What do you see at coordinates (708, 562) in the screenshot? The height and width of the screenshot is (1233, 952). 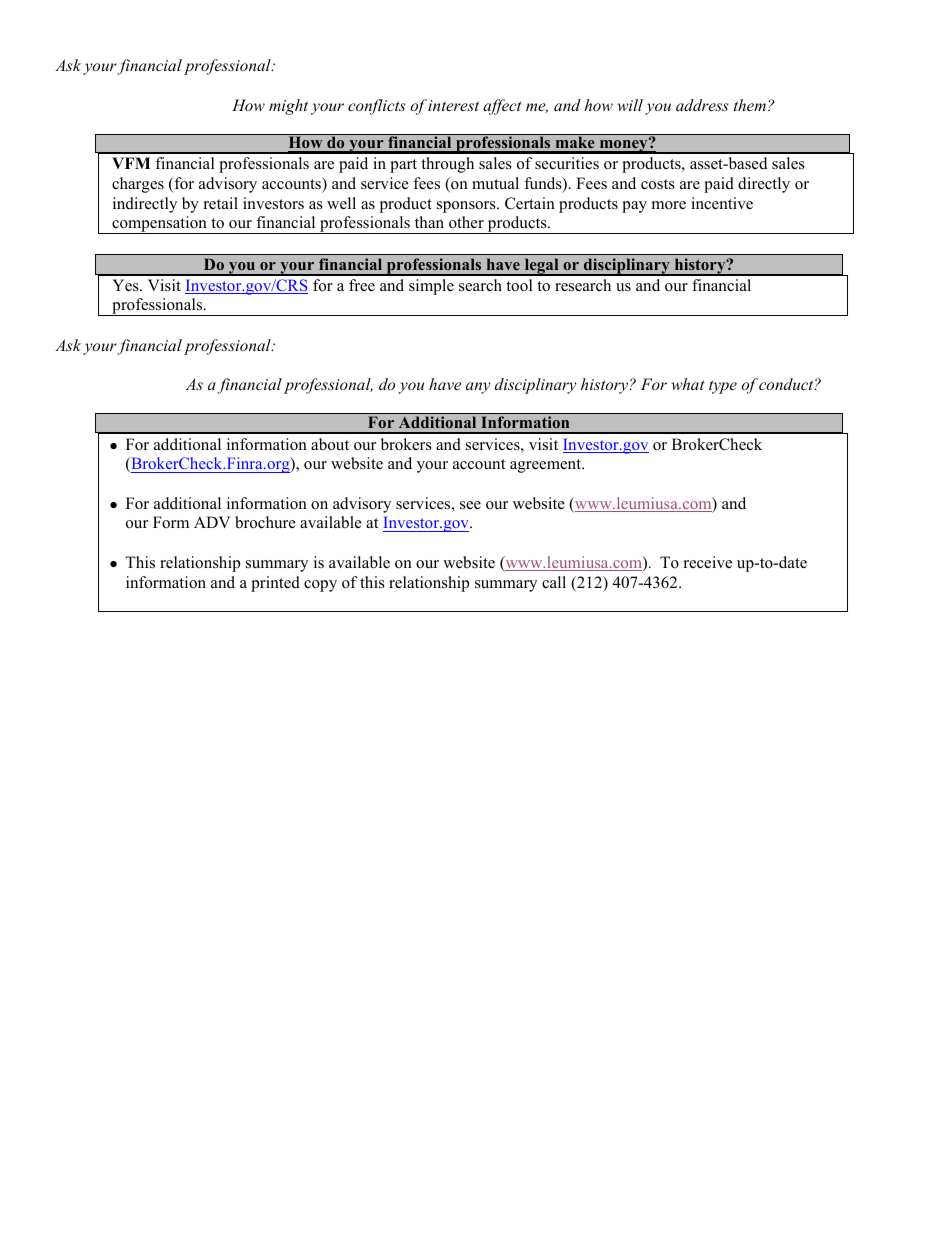 I see `receive` at bounding box center [708, 562].
